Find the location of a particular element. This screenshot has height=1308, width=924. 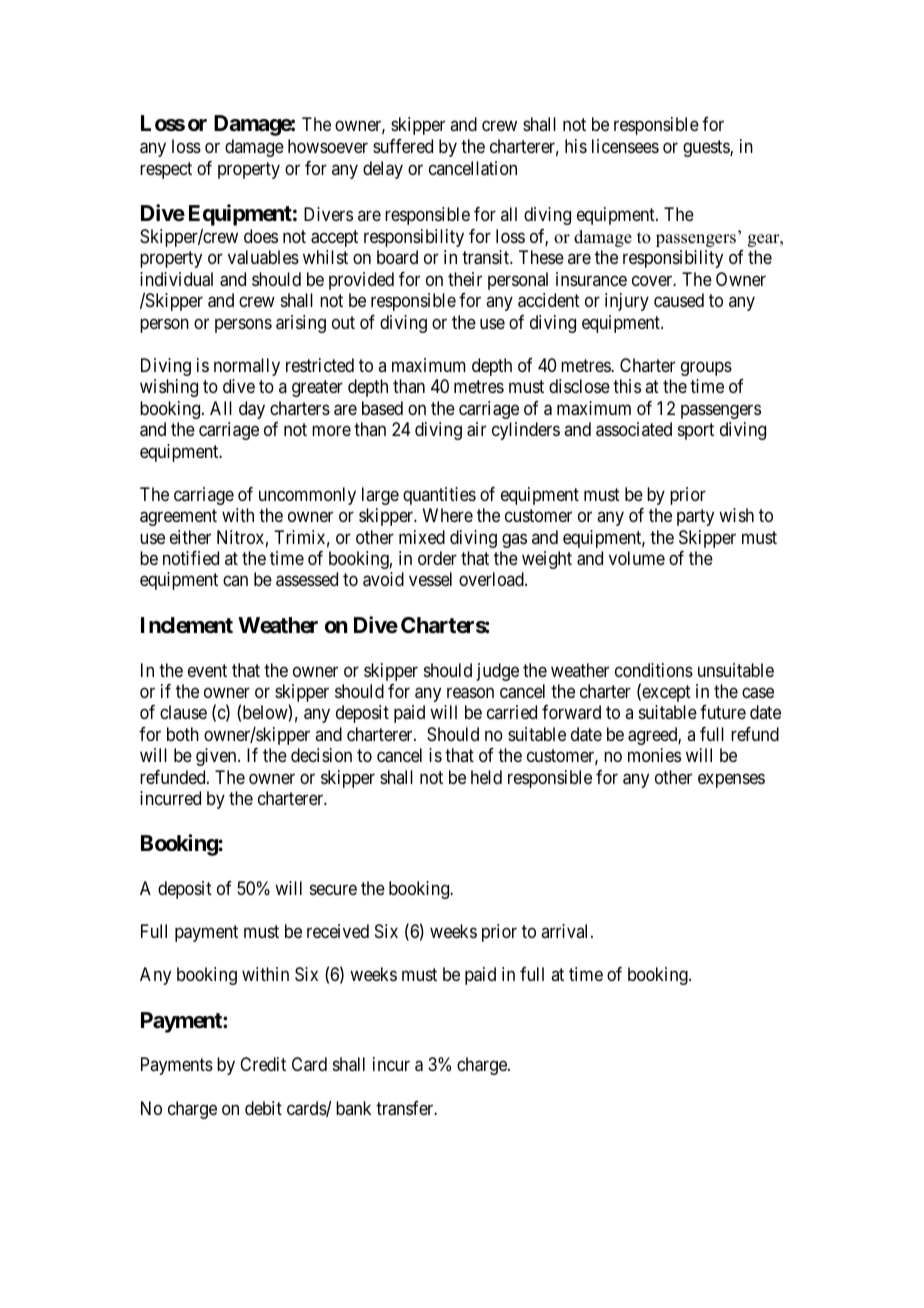

respect is located at coordinates (166, 170).
